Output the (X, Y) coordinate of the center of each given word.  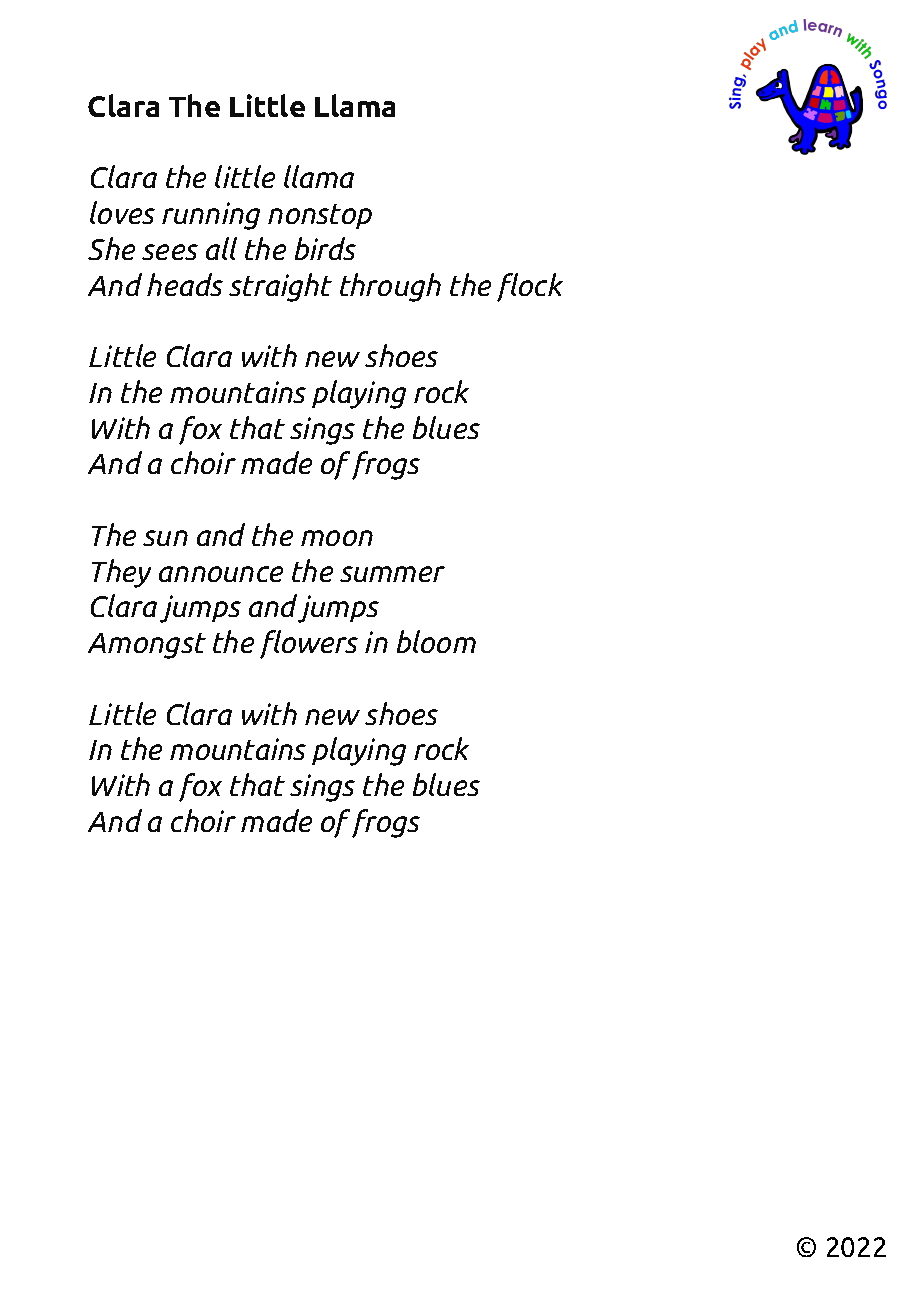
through (390, 287)
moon (337, 538)
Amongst (147, 646)
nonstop (320, 216)
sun (165, 538)
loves (122, 212)
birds (325, 248)
